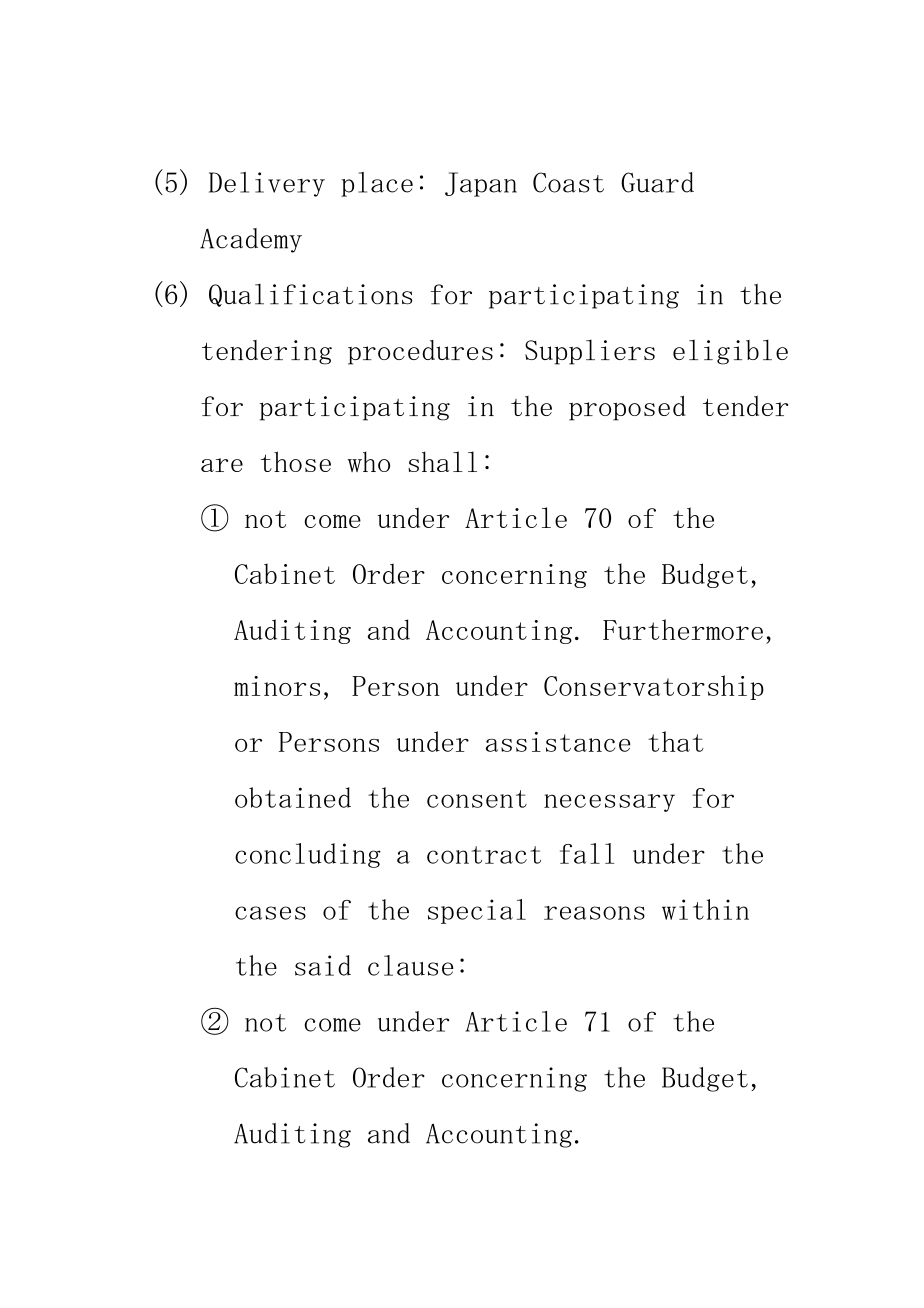 The height and width of the screenshot is (1308, 924). What do you see at coordinates (705, 909) in the screenshot?
I see `within` at bounding box center [705, 909].
